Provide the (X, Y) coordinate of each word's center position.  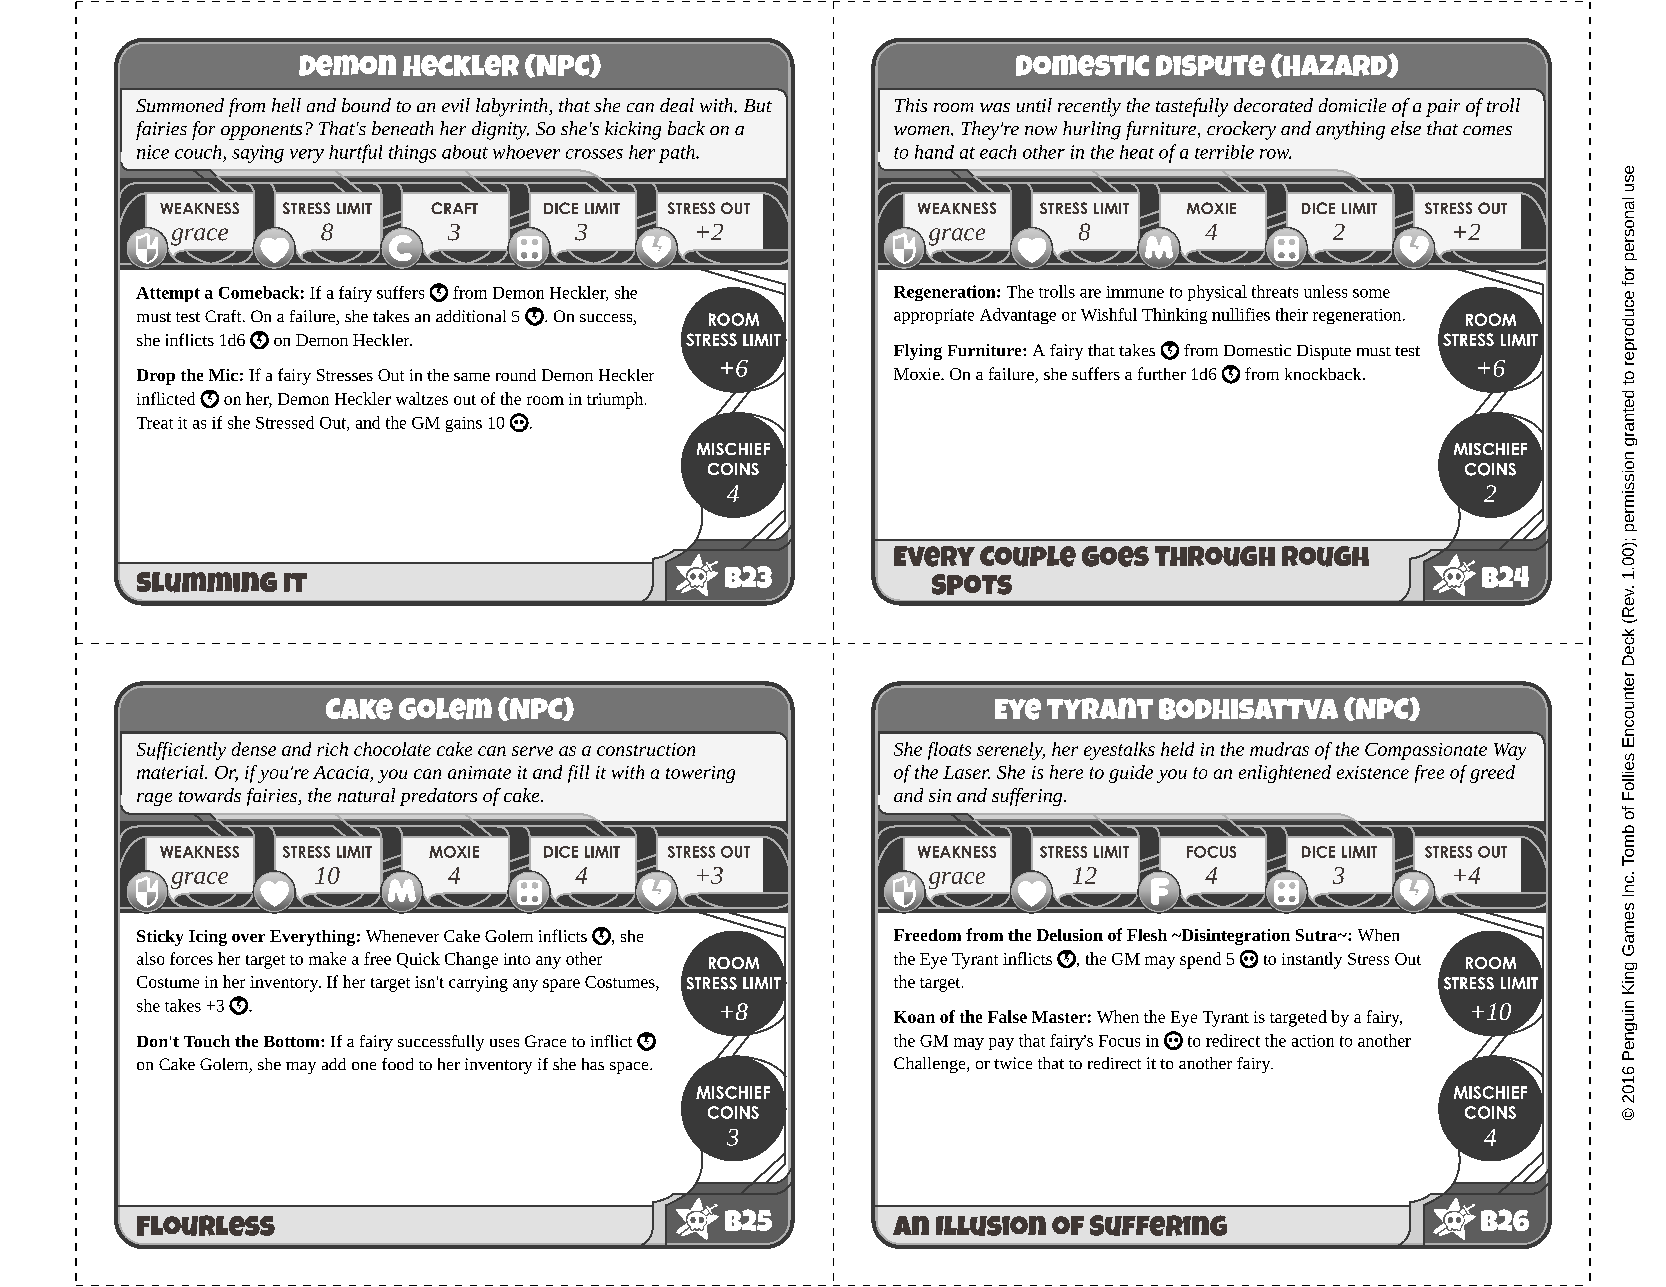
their (1292, 314)
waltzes (422, 398)
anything (1350, 130)
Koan (914, 1017)
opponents (261, 132)
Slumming (207, 582)
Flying (918, 352)
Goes (1115, 556)
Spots (972, 584)
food (397, 1064)
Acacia (341, 772)
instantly (1312, 960)
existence (1373, 772)
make (327, 958)
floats (949, 751)
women (923, 130)
